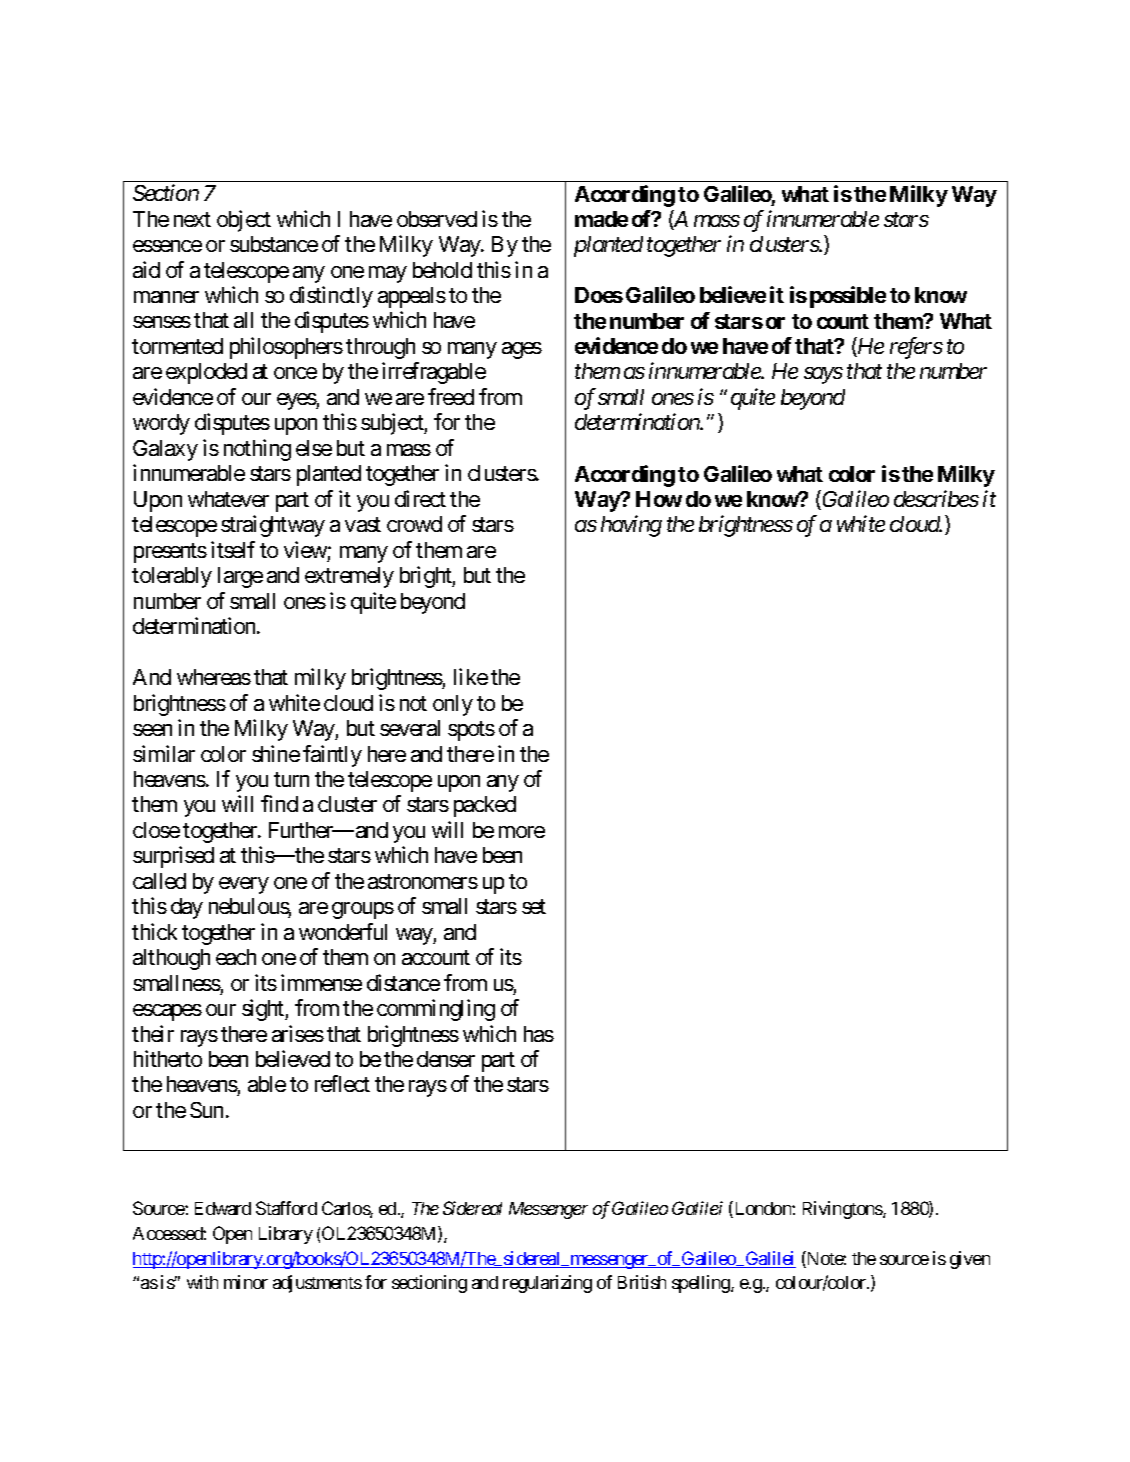 Image resolution: width=1130 pixels, height=1462 pixels. What do you see at coordinates (291, 779) in the document?
I see `turn` at bounding box center [291, 779].
